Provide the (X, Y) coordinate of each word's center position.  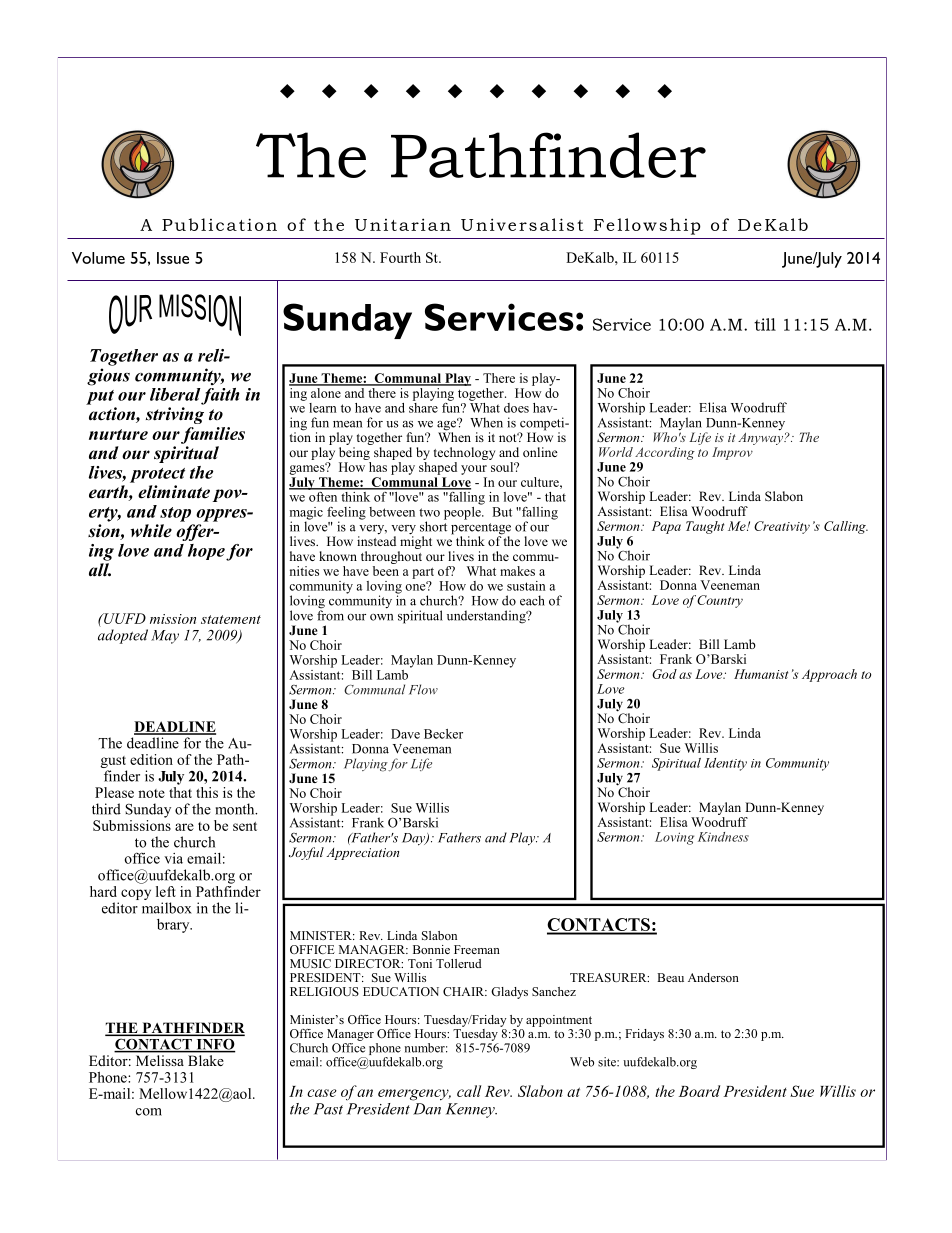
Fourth (400, 257)
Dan (427, 1109)
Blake (206, 1060)
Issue (173, 258)
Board (699, 1091)
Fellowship (647, 226)
